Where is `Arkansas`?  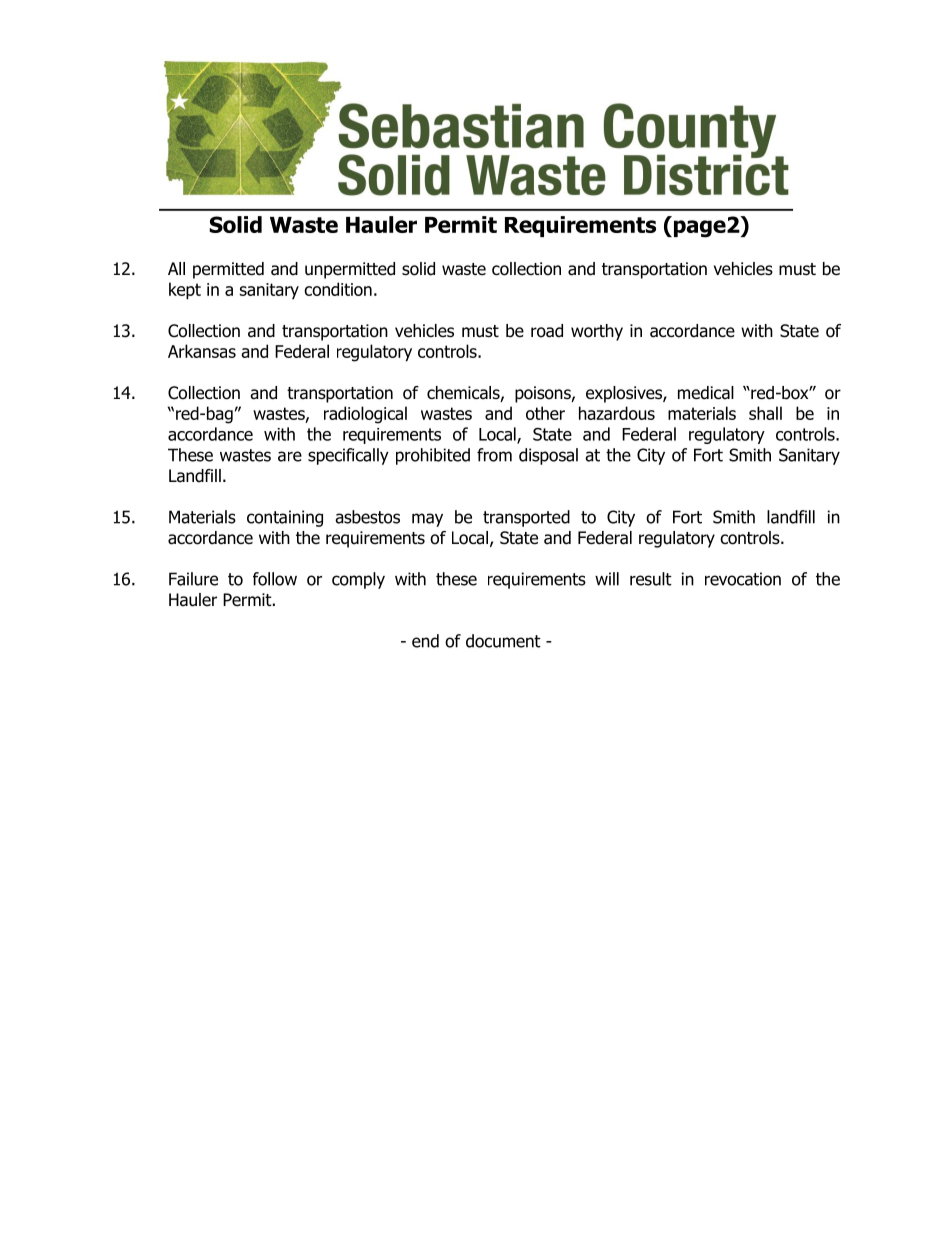
Arkansas is located at coordinates (202, 351).
